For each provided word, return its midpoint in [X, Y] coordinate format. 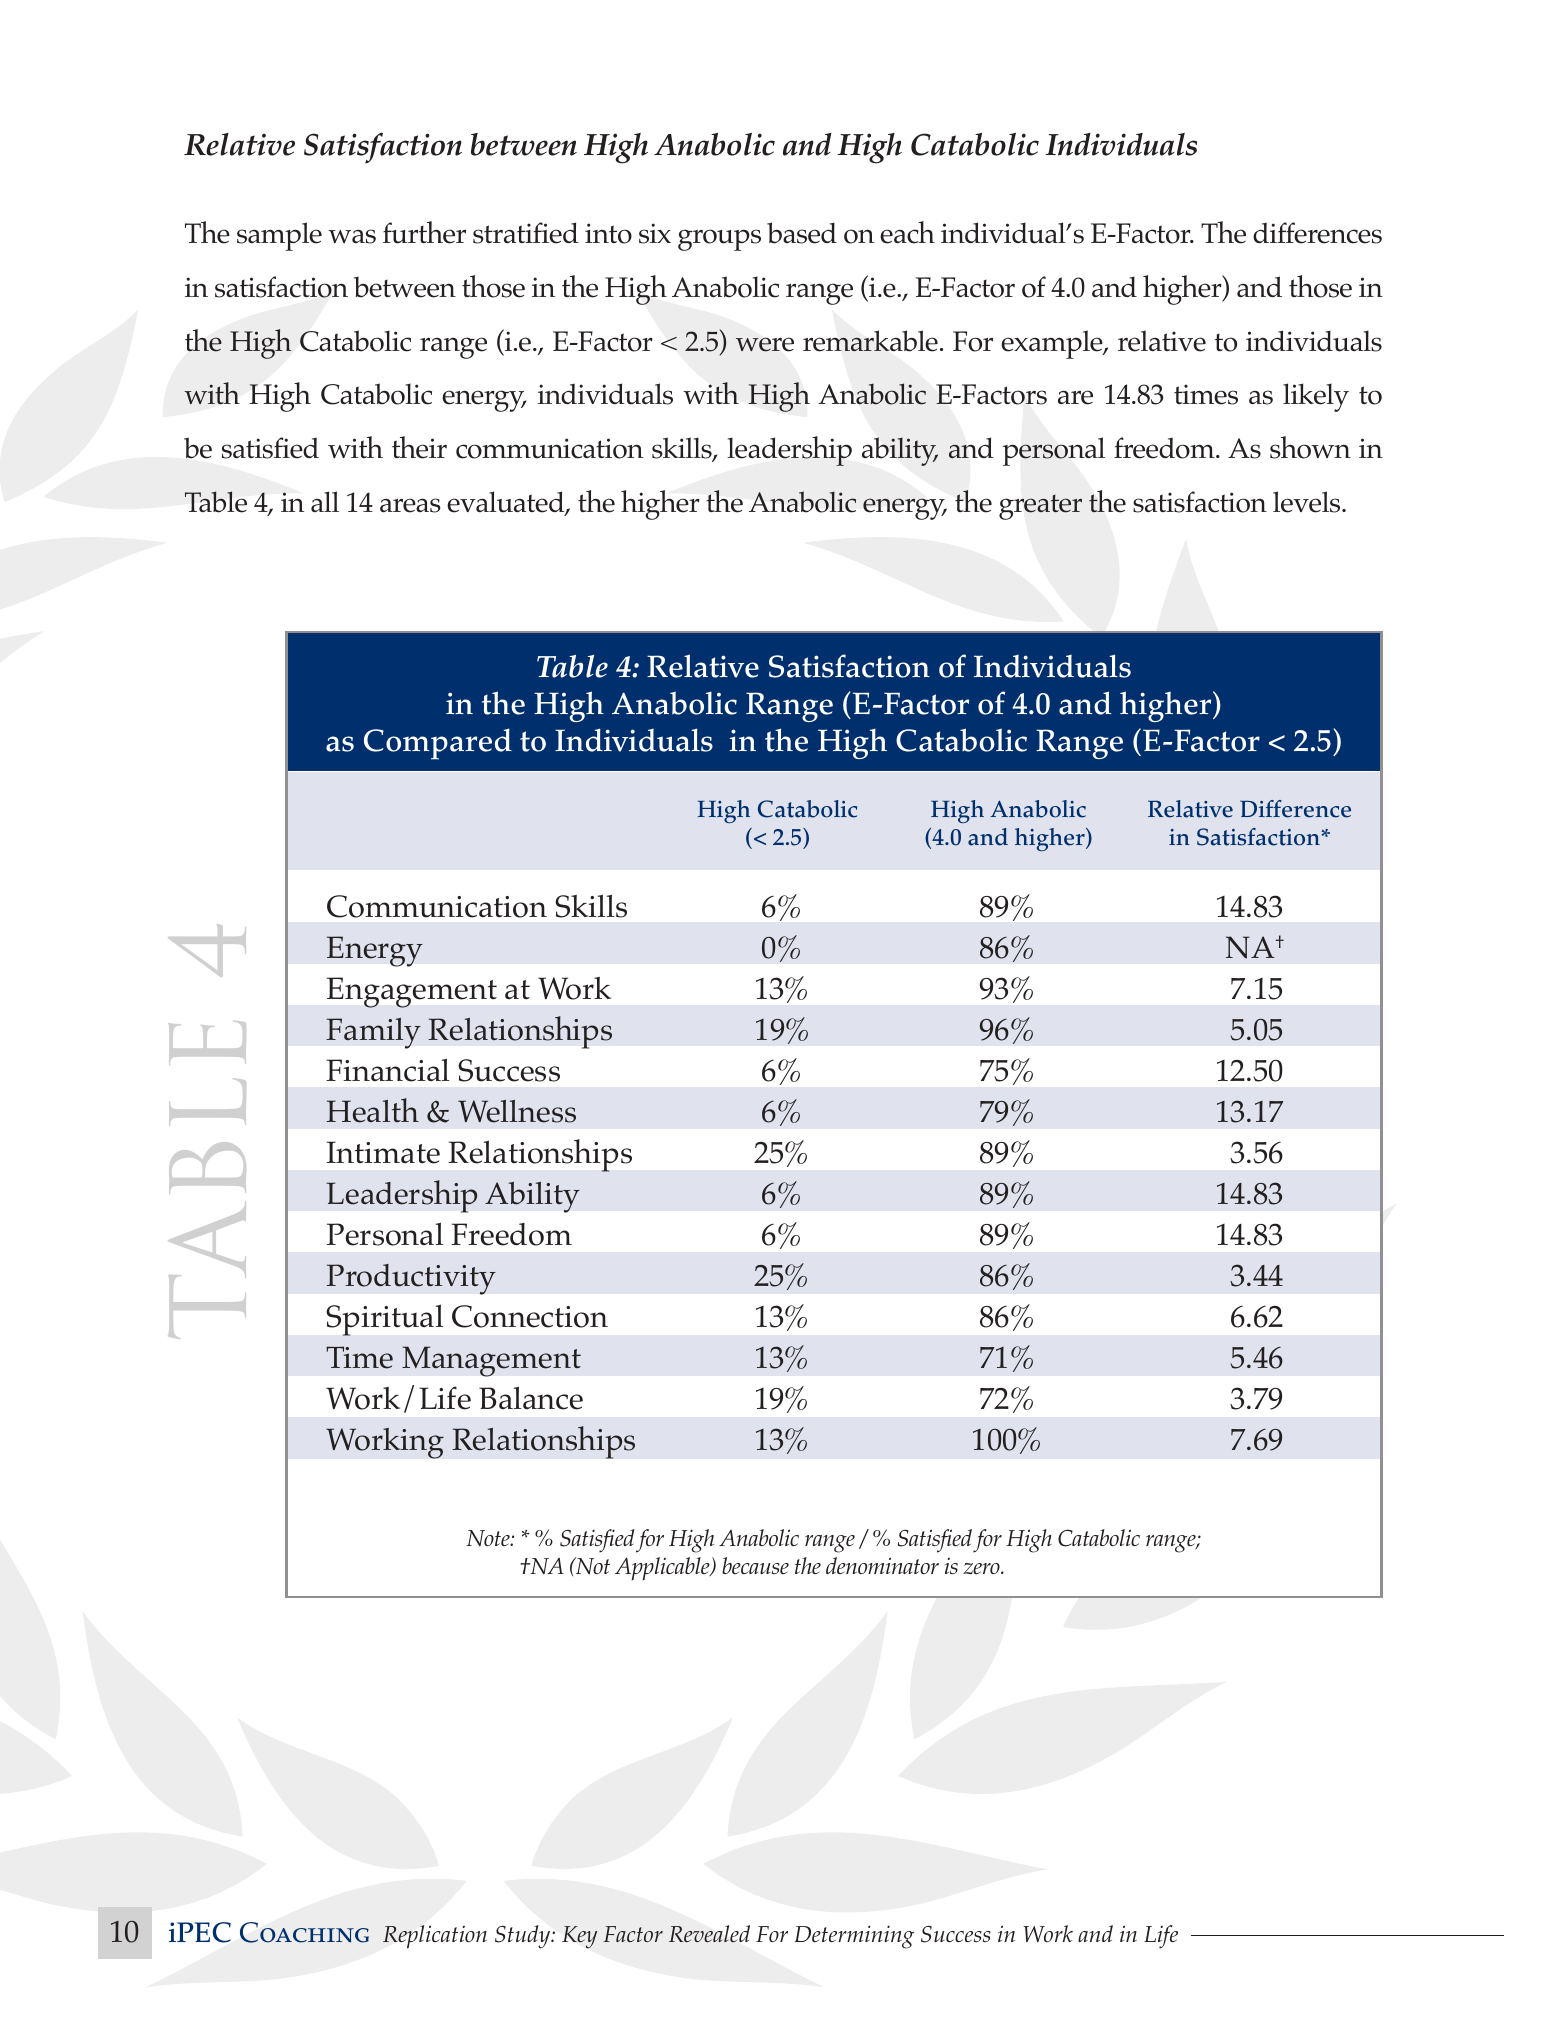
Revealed [709, 1933]
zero [982, 1568]
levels [1308, 502]
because [755, 1565]
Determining [854, 1937]
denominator [882, 1565]
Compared [438, 744]
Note [489, 1538]
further [424, 232]
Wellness [517, 1111]
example [1053, 344]
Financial [387, 1070]
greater [1040, 507]
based [802, 233]
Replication [435, 1937]
